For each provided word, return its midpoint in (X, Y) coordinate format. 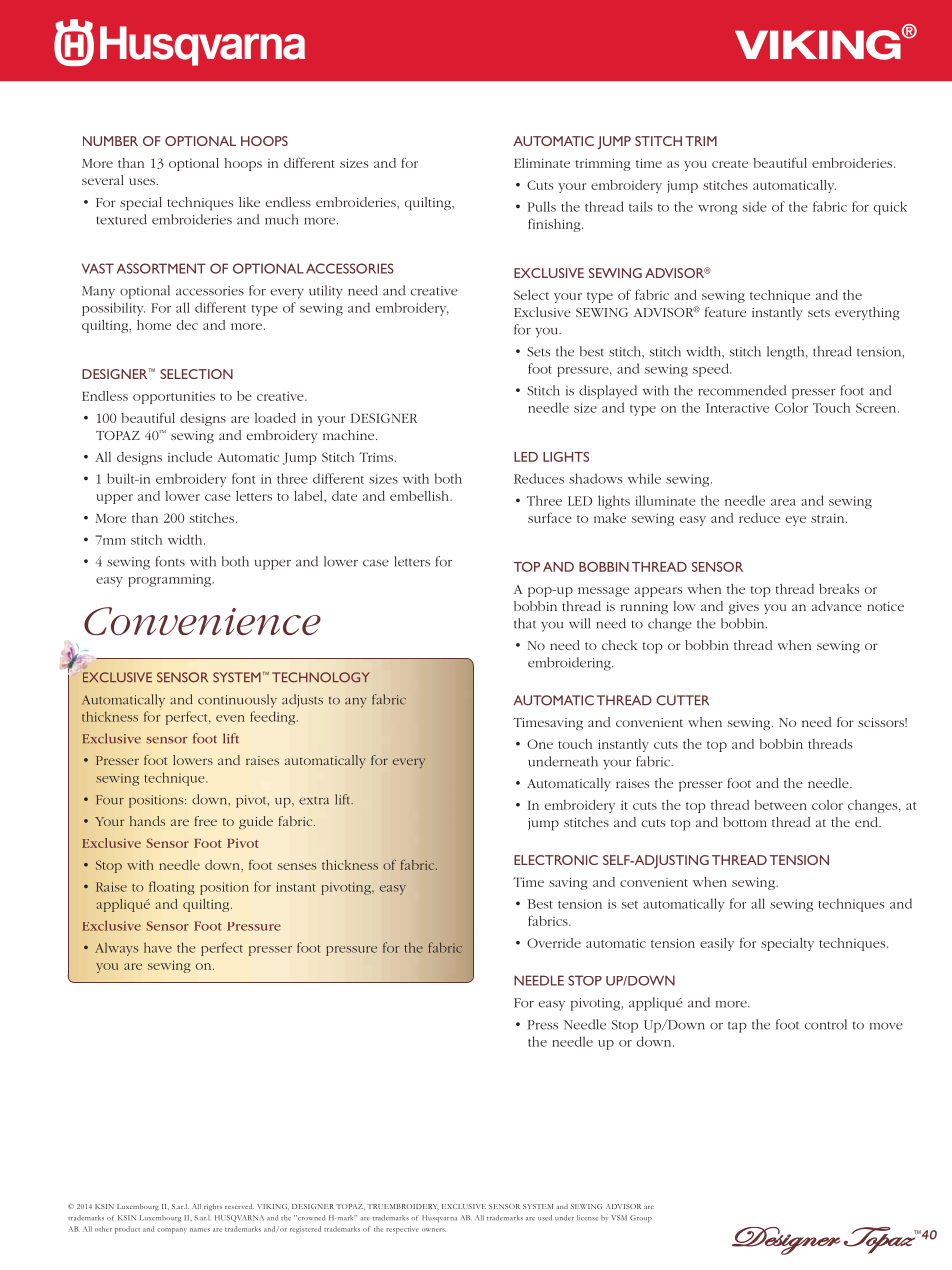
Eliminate (542, 163)
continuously (237, 701)
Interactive (737, 408)
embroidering (570, 664)
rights (213, 1207)
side (754, 206)
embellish (420, 496)
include (190, 457)
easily (717, 944)
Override (554, 943)
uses (143, 181)
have (158, 947)
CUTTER (682, 700)
